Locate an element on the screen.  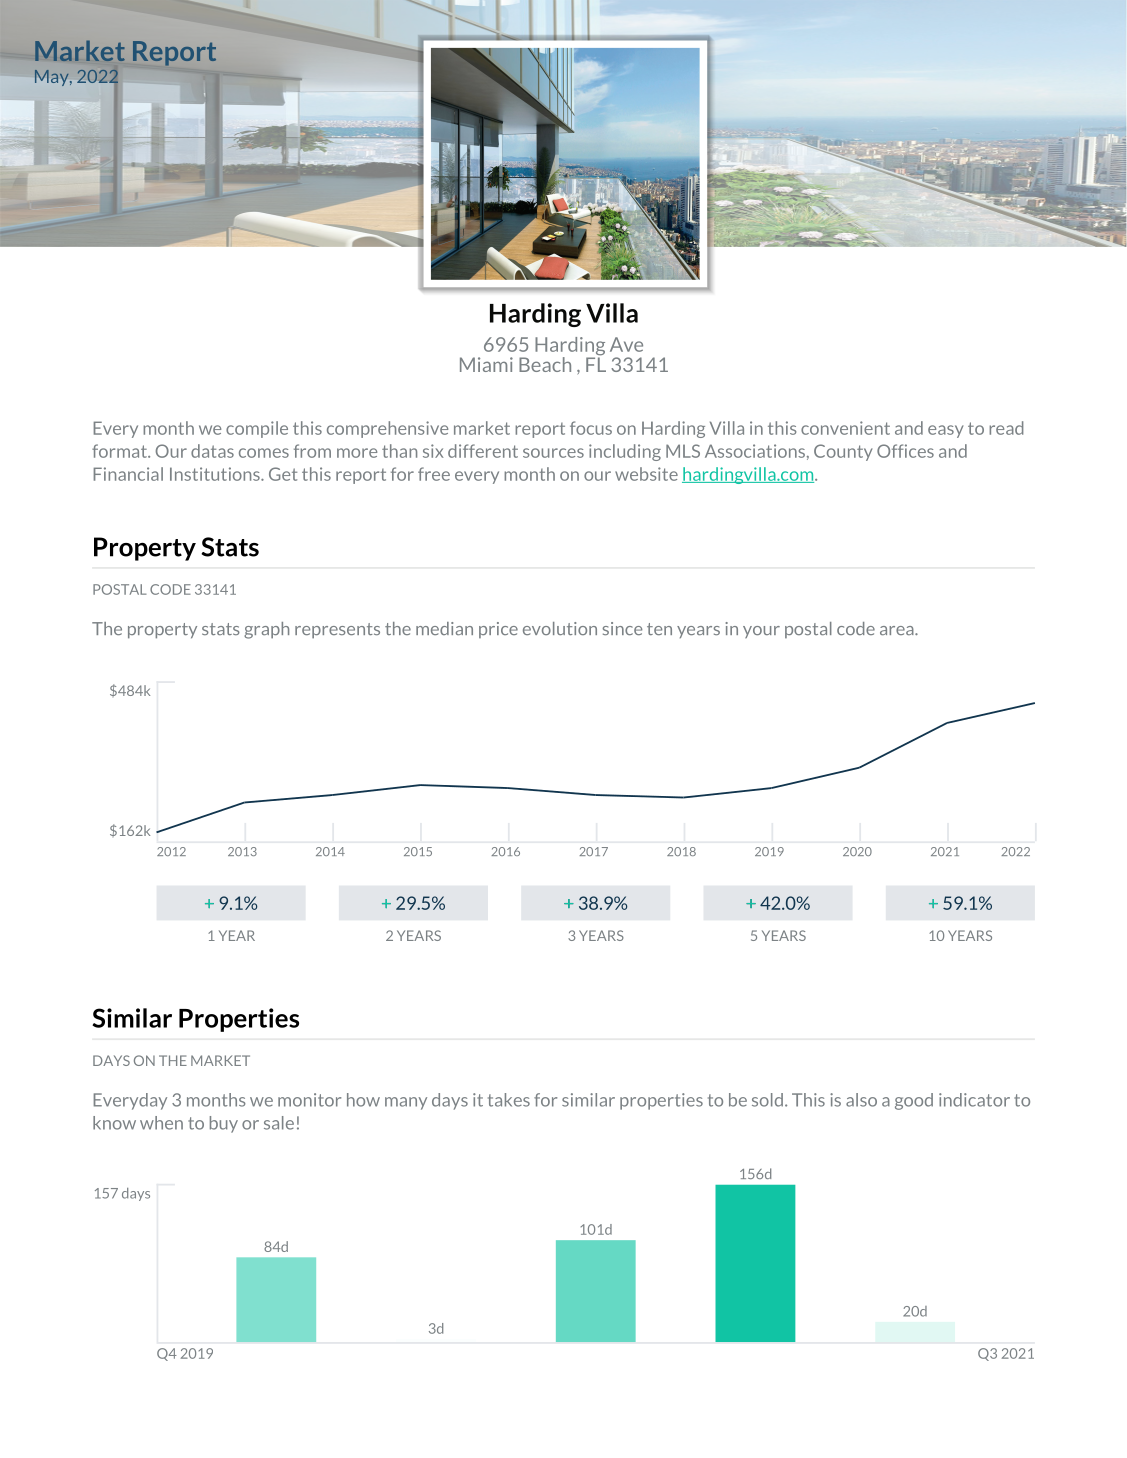
good is located at coordinates (914, 1101).
